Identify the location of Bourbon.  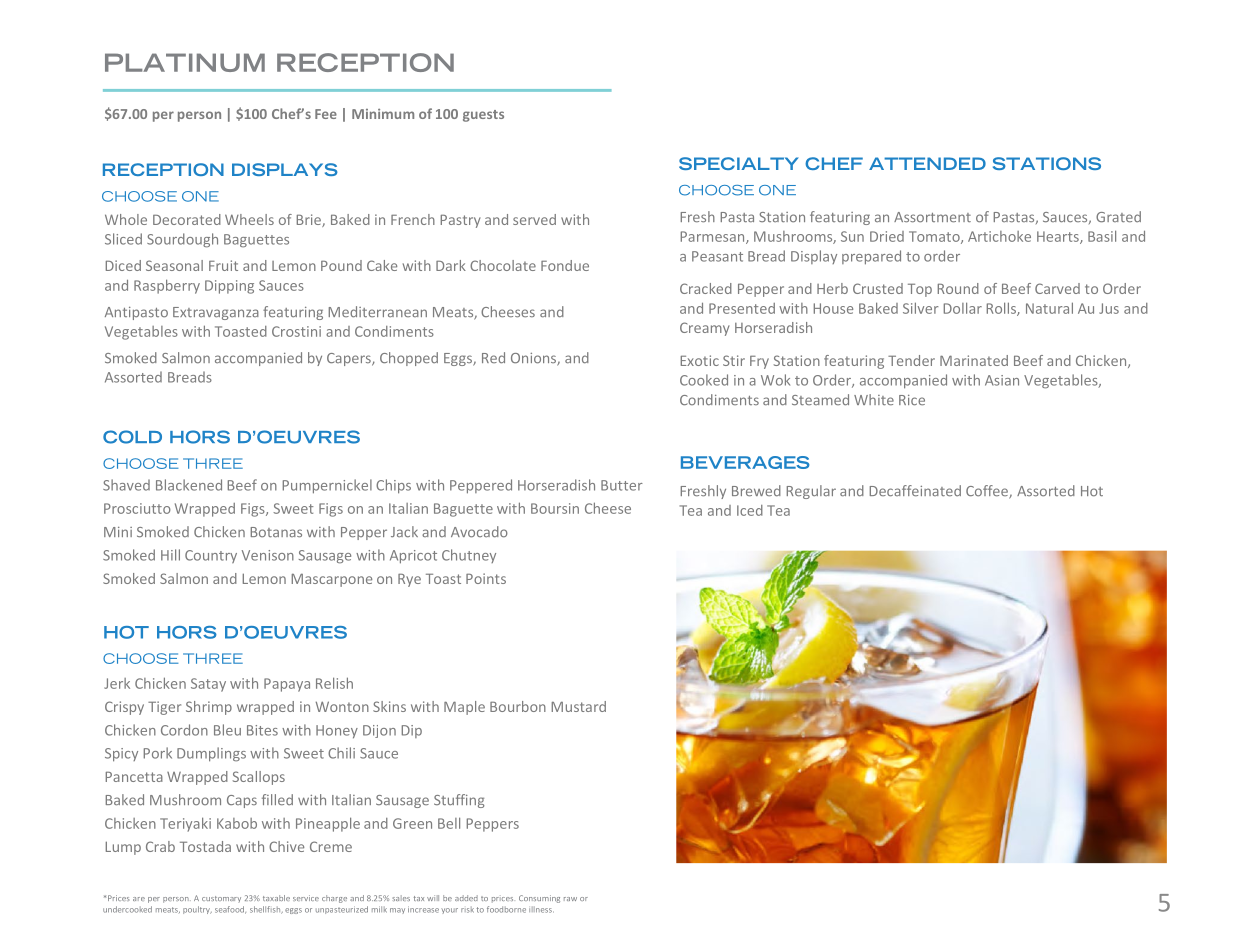
(518, 706).
